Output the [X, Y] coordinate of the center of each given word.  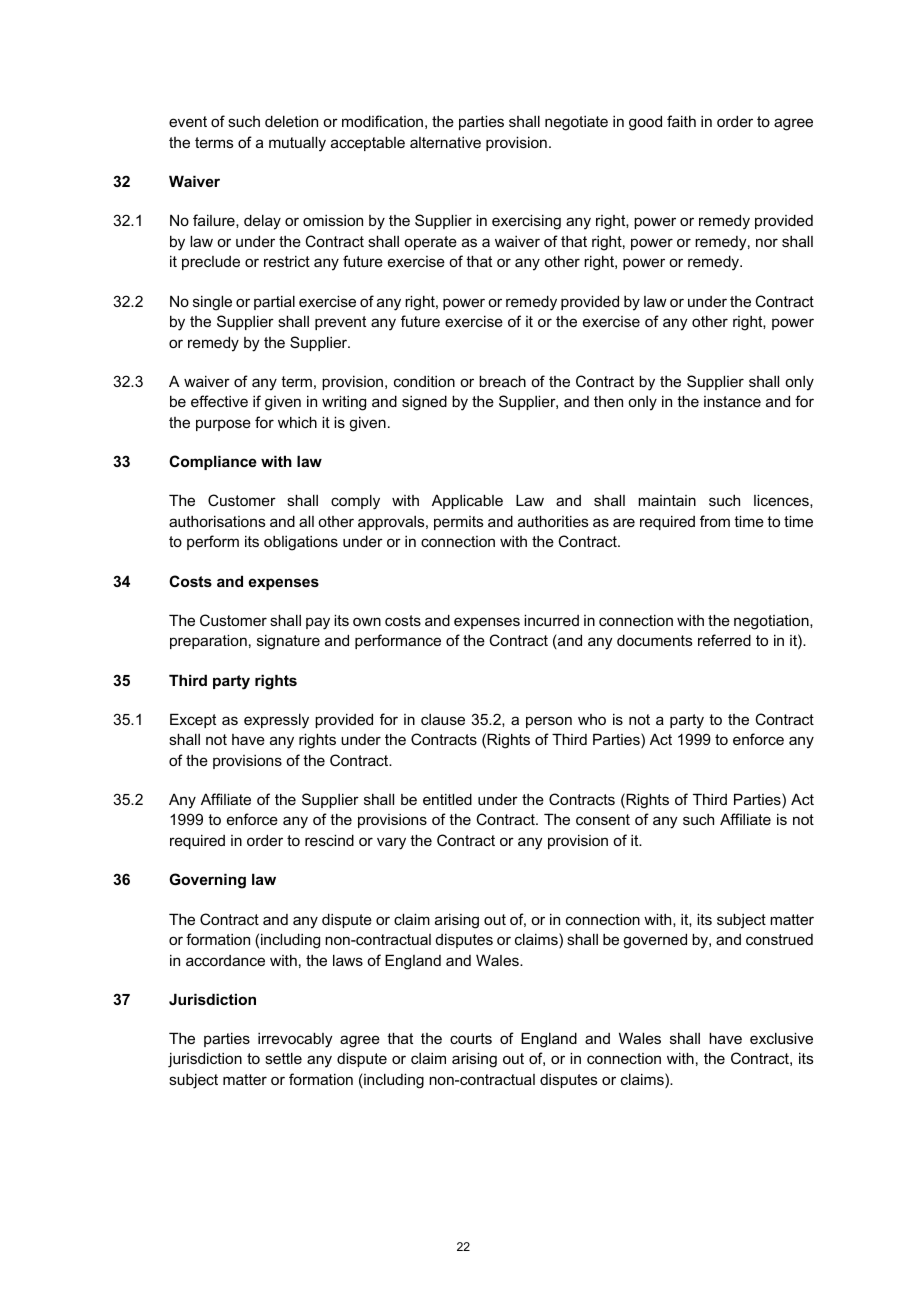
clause [443, 719]
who [592, 719]
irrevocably [295, 1040]
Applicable [467, 501]
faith [681, 121]
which [297, 422]
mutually [297, 144]
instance [732, 401]
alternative [445, 142]
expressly [276, 721]
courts [471, 1038]
